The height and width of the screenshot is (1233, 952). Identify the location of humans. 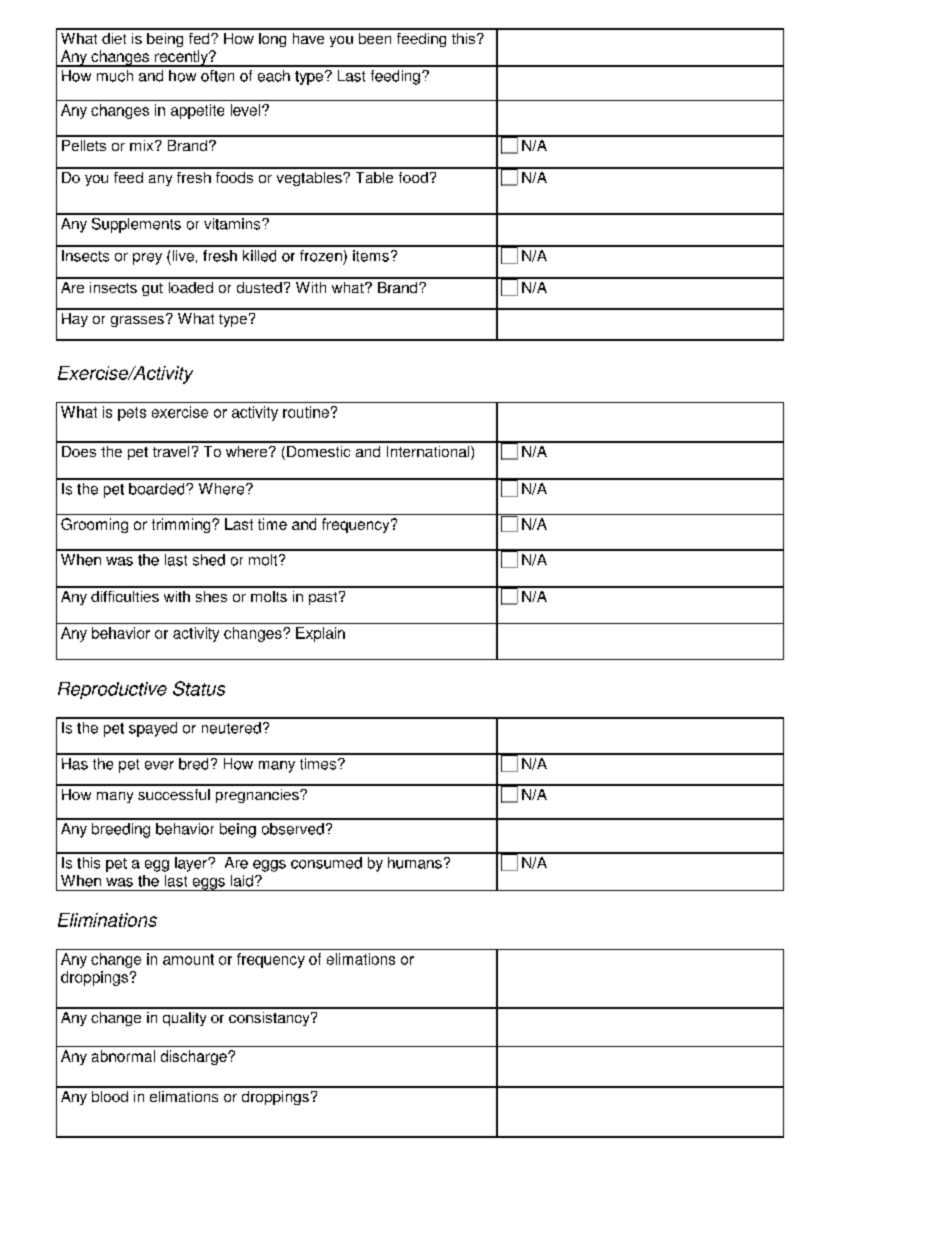
(415, 863).
